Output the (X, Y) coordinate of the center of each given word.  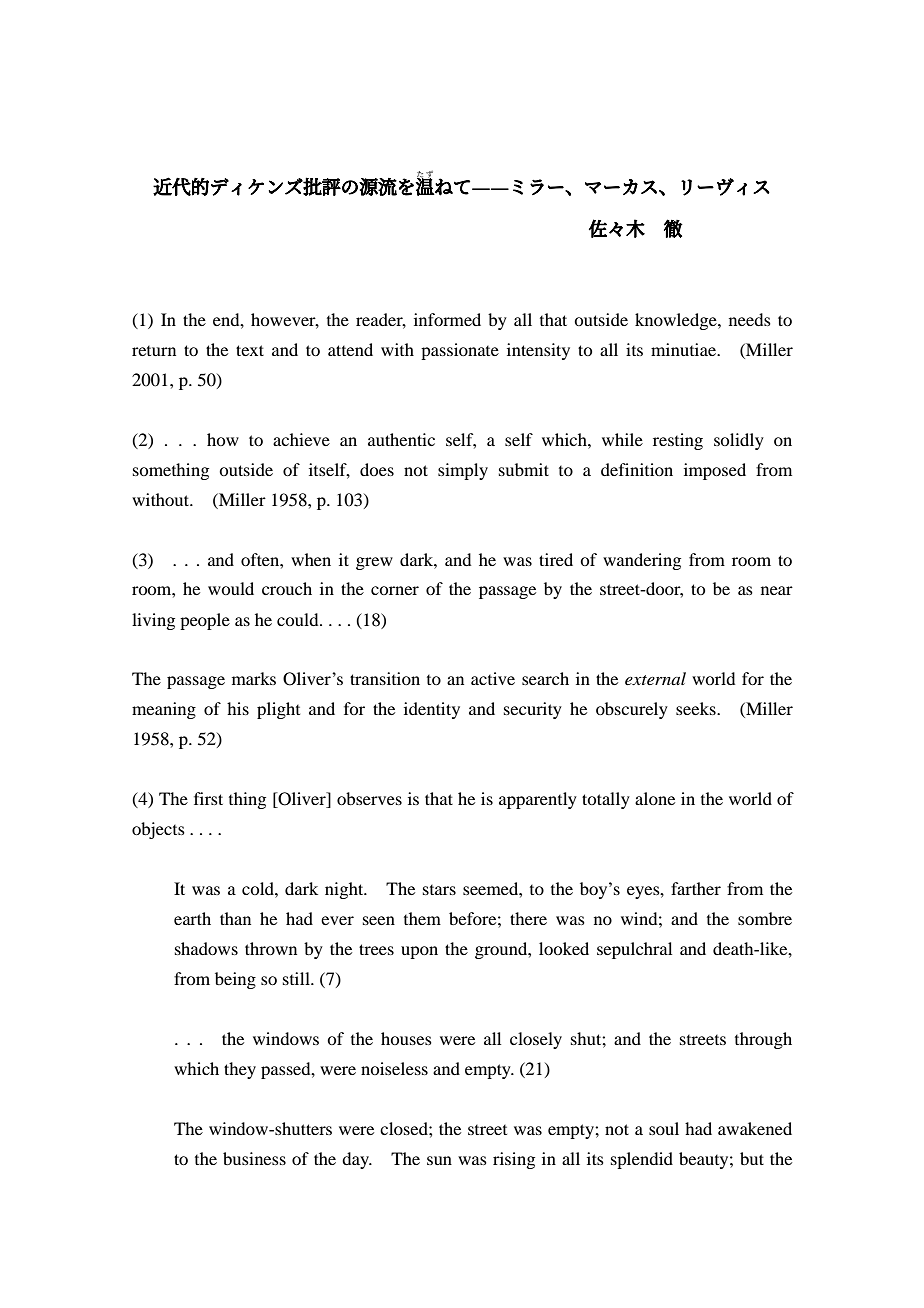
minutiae (685, 349)
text (250, 350)
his (238, 708)
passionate (460, 351)
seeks (697, 708)
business (254, 1158)
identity (432, 710)
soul (664, 1128)
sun (439, 1160)
